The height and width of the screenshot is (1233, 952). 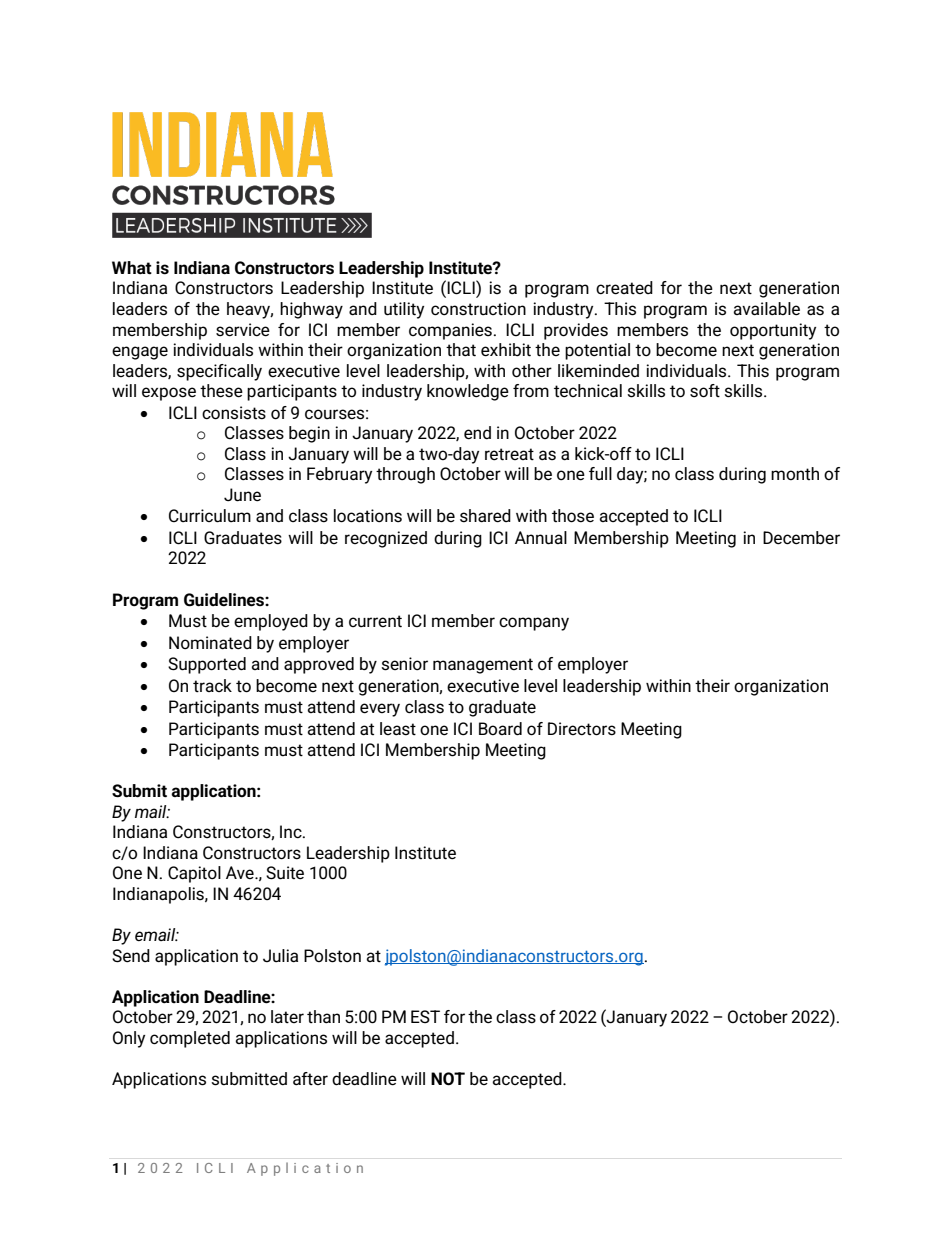 What do you see at coordinates (766, 309) in the screenshot?
I see `available` at bounding box center [766, 309].
